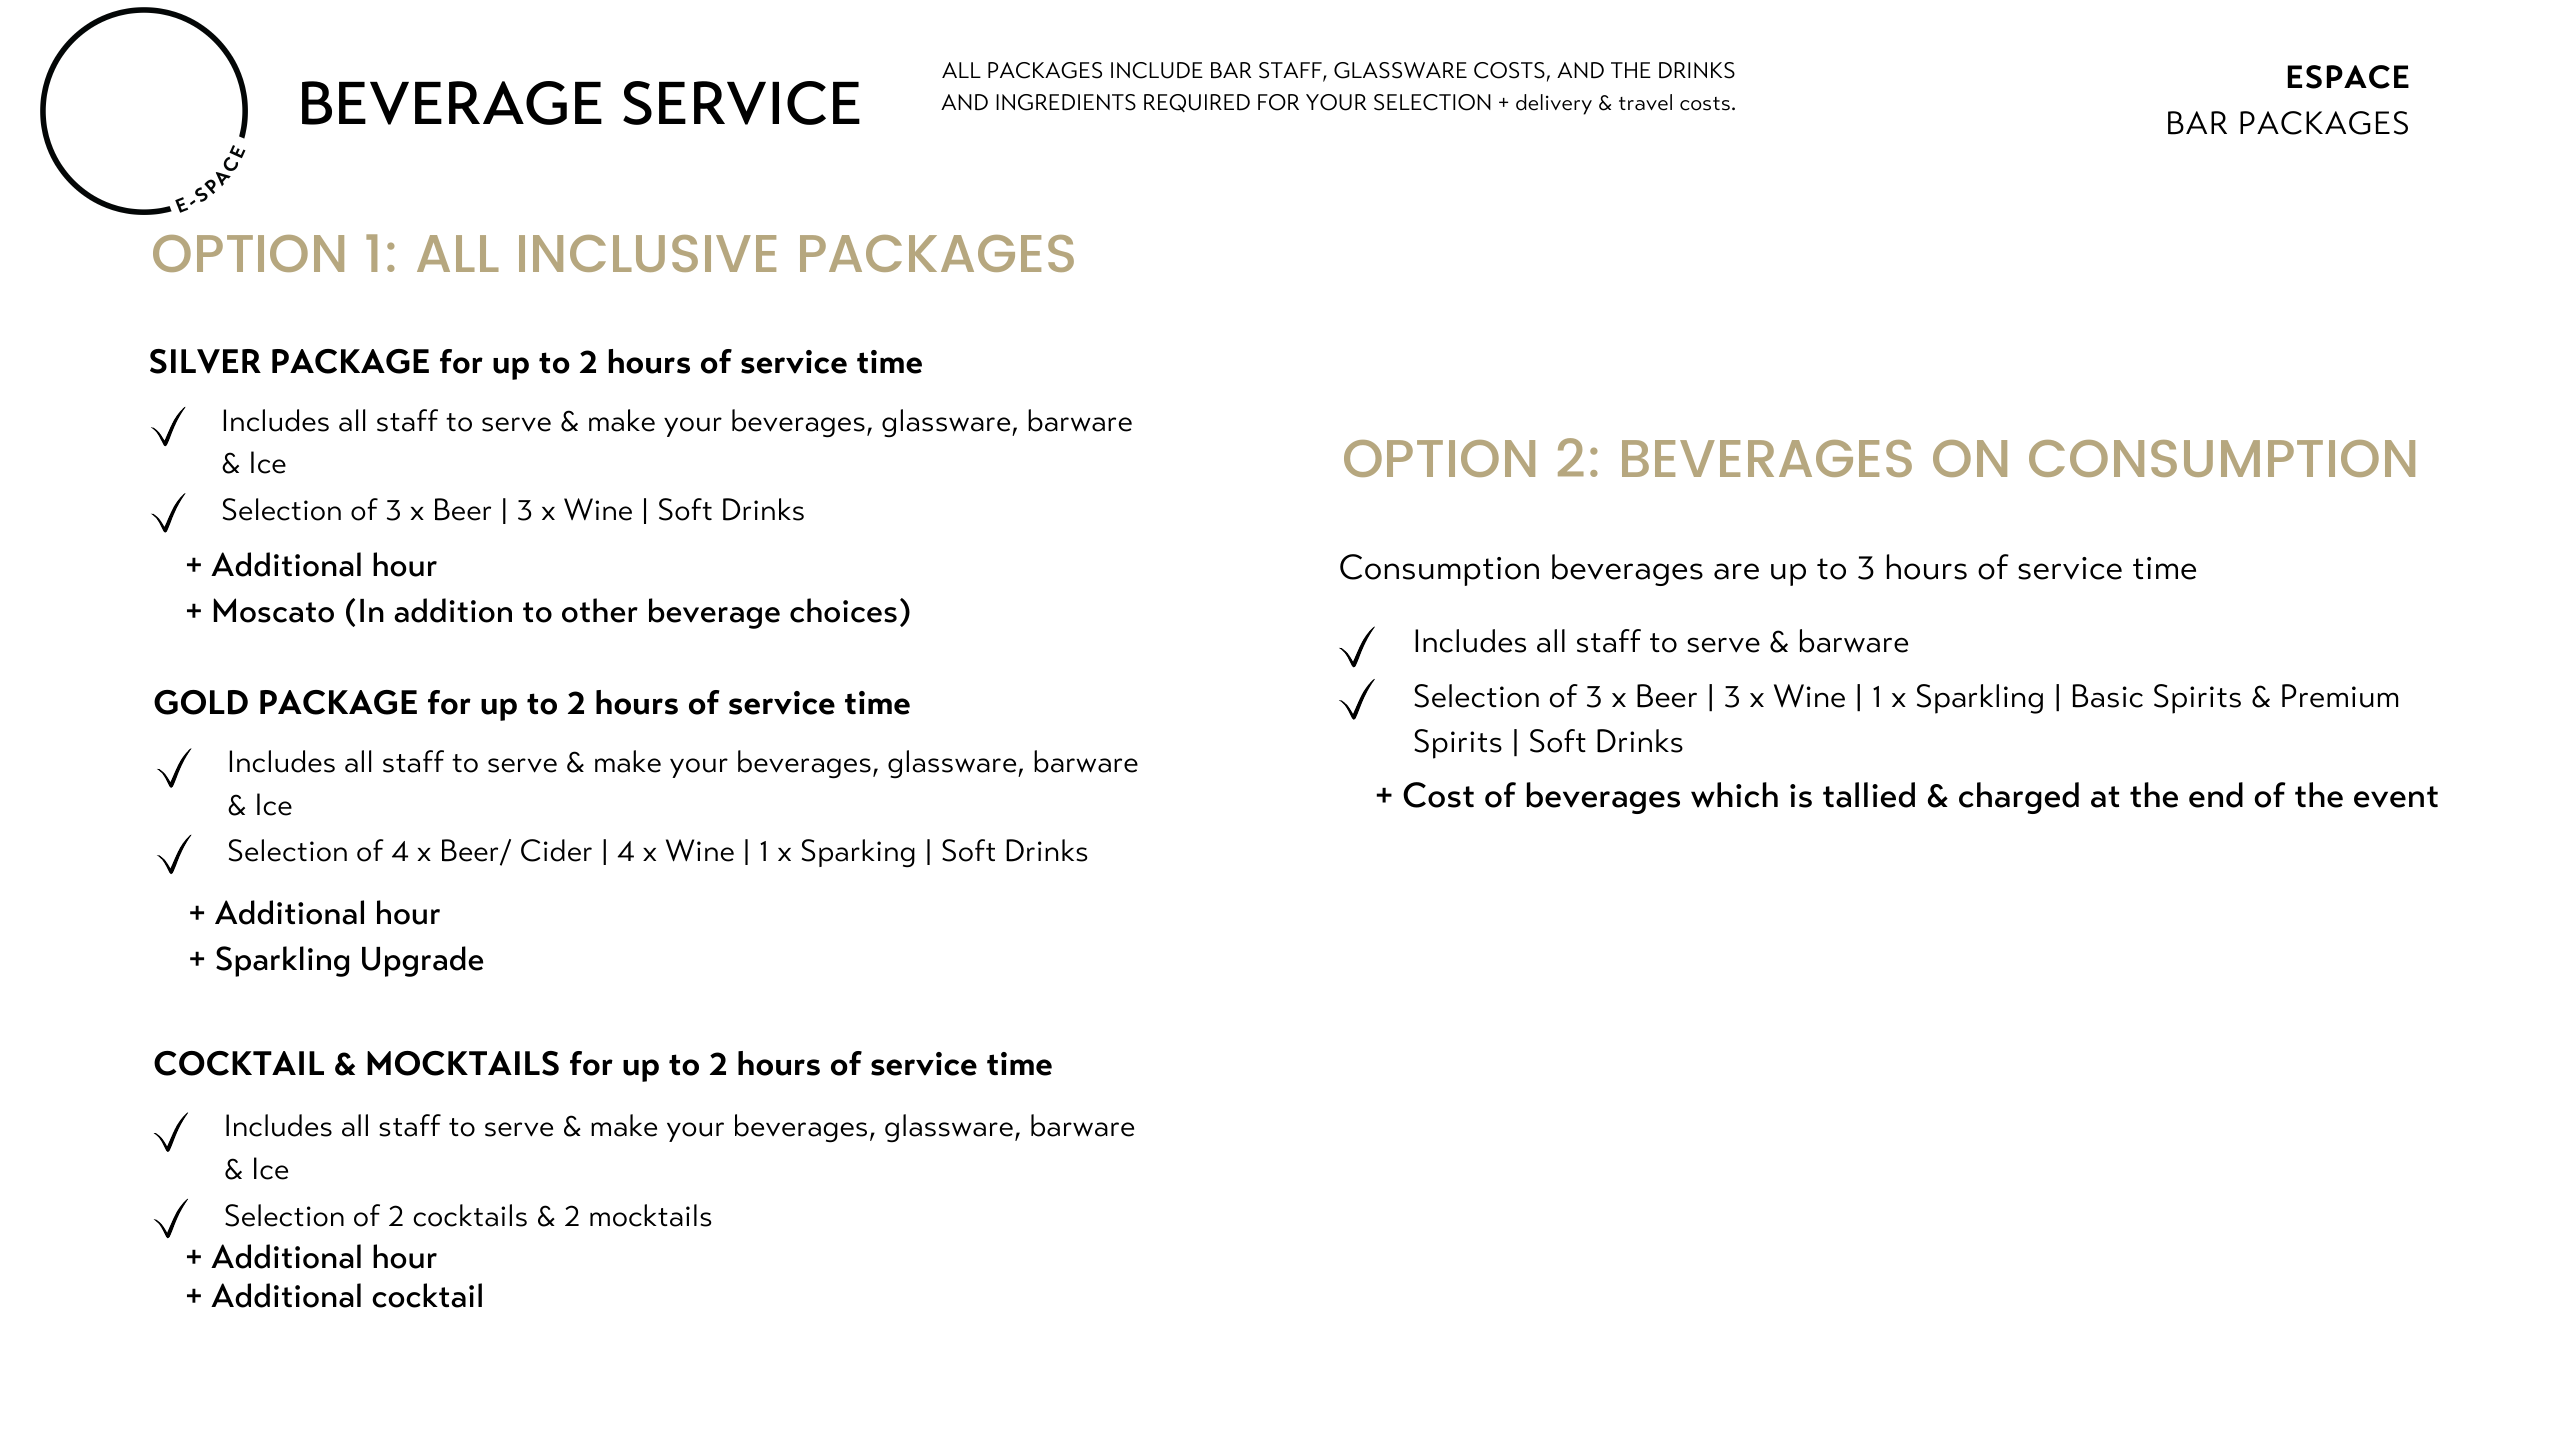 This image has height=1439, width=2558. I want to click on choices, so click(843, 610).
